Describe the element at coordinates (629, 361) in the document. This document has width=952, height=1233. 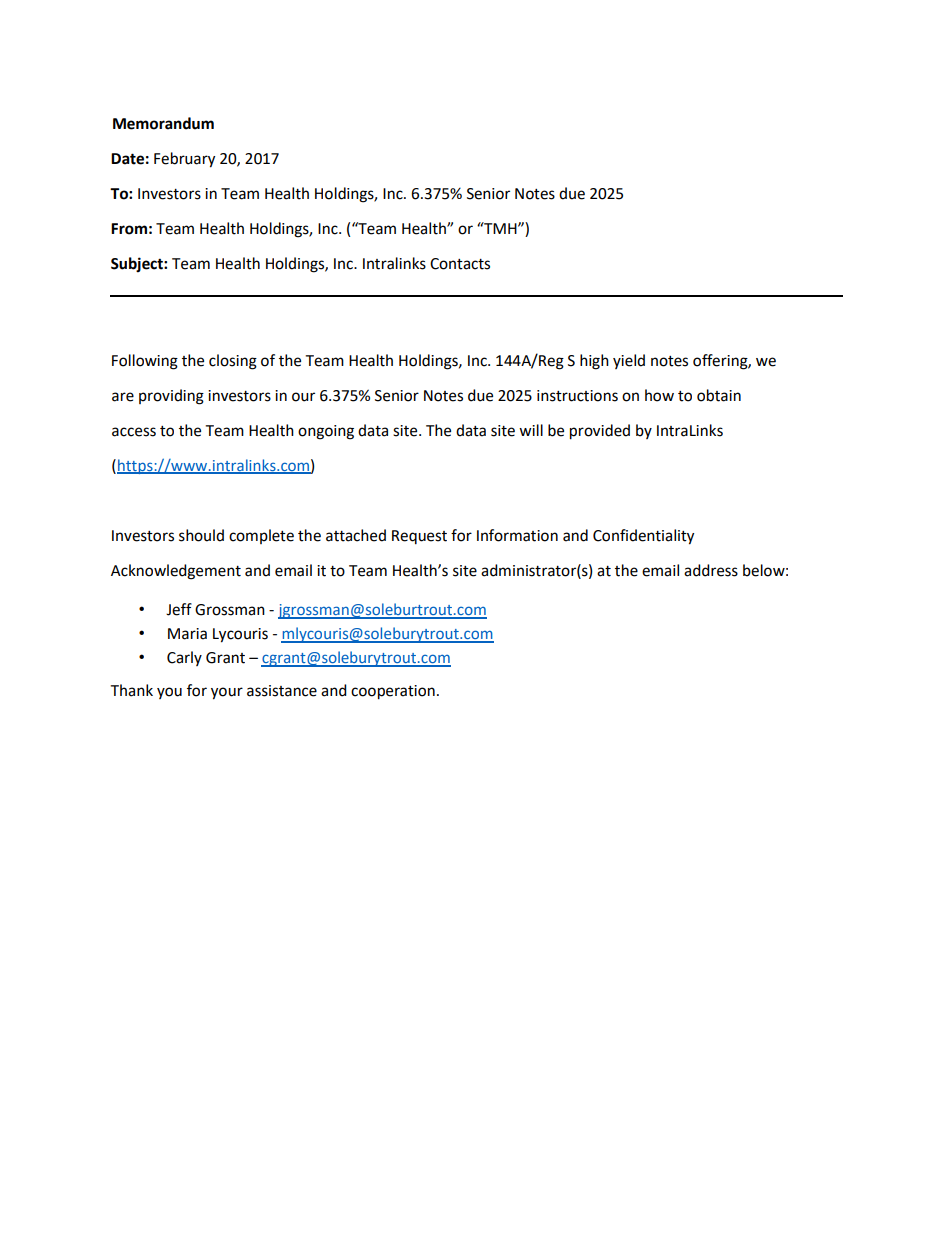
I see `yield` at that location.
